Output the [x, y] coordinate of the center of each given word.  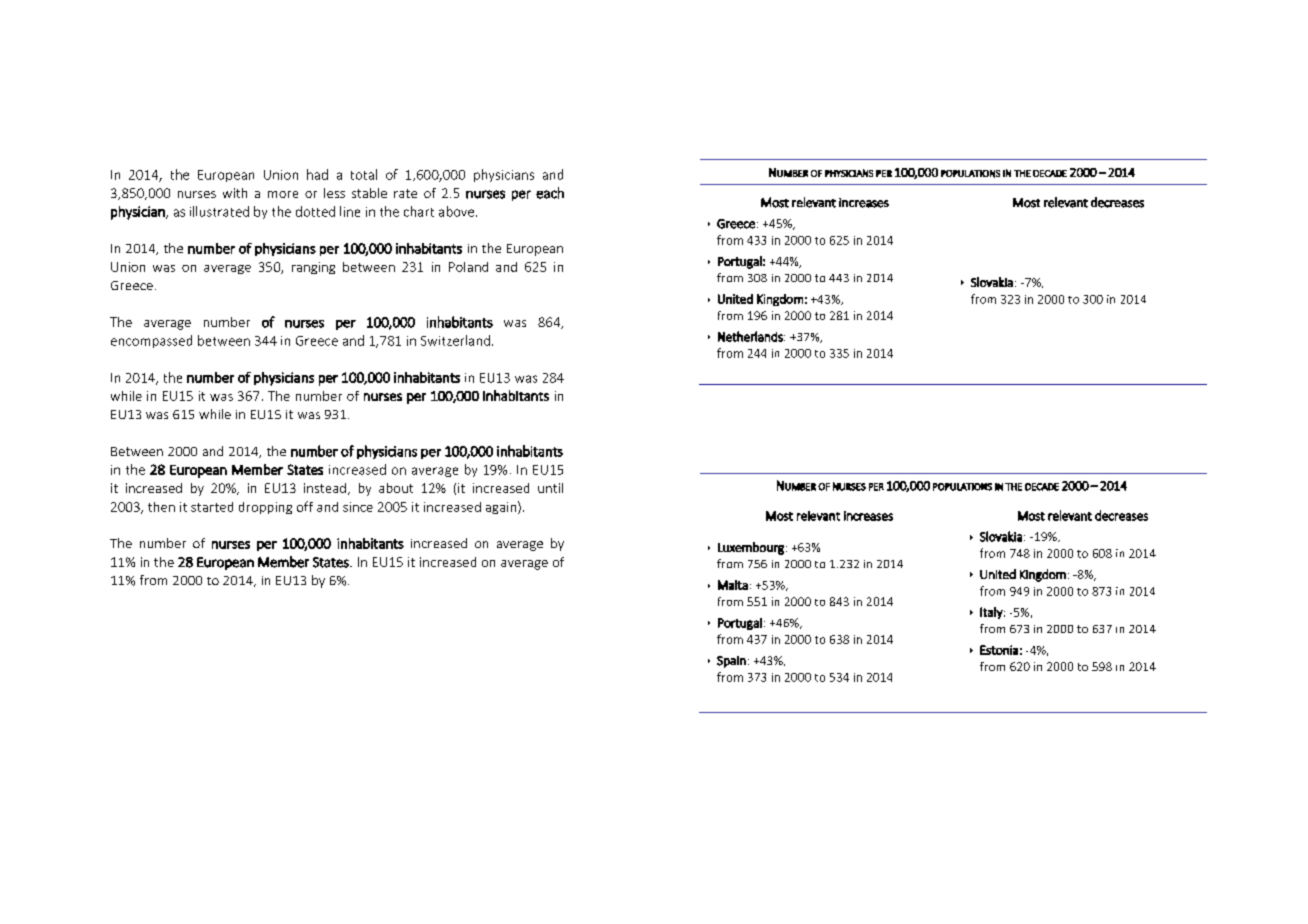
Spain [731, 662]
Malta [733, 585]
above [458, 211]
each [550, 193]
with [235, 193]
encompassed [151, 341]
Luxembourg [751, 548]
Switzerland [455, 340]
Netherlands [751, 336]
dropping [265, 508]
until [550, 488]
